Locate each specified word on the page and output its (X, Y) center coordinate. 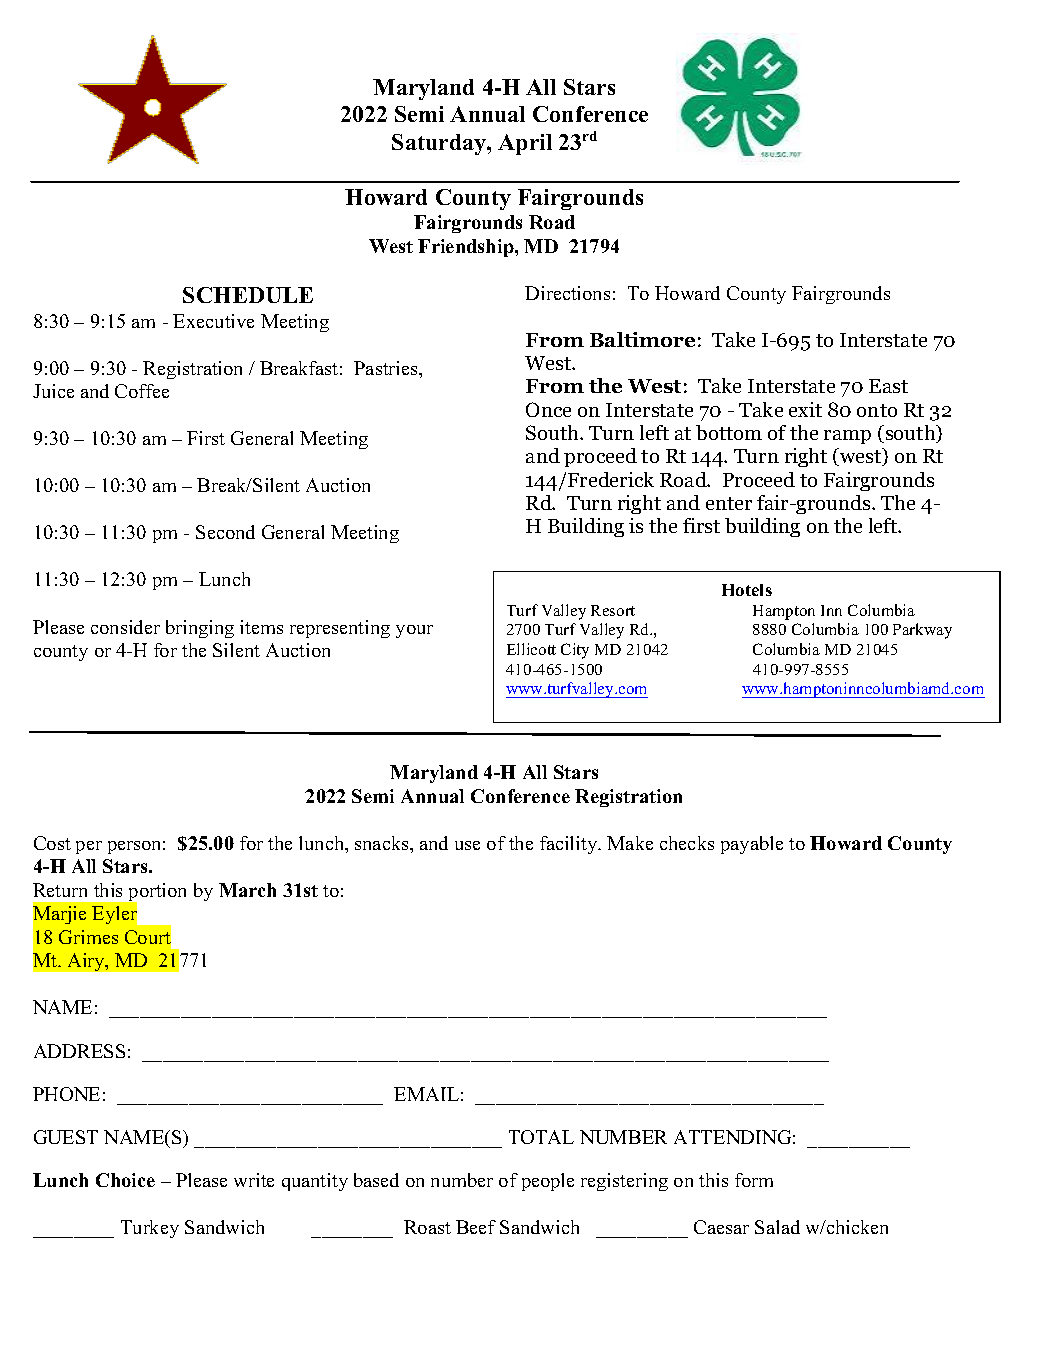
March (247, 890)
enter (729, 503)
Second (225, 532)
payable (752, 845)
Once (548, 409)
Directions (567, 293)
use (467, 845)
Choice (125, 1180)
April (525, 144)
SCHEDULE (248, 295)
